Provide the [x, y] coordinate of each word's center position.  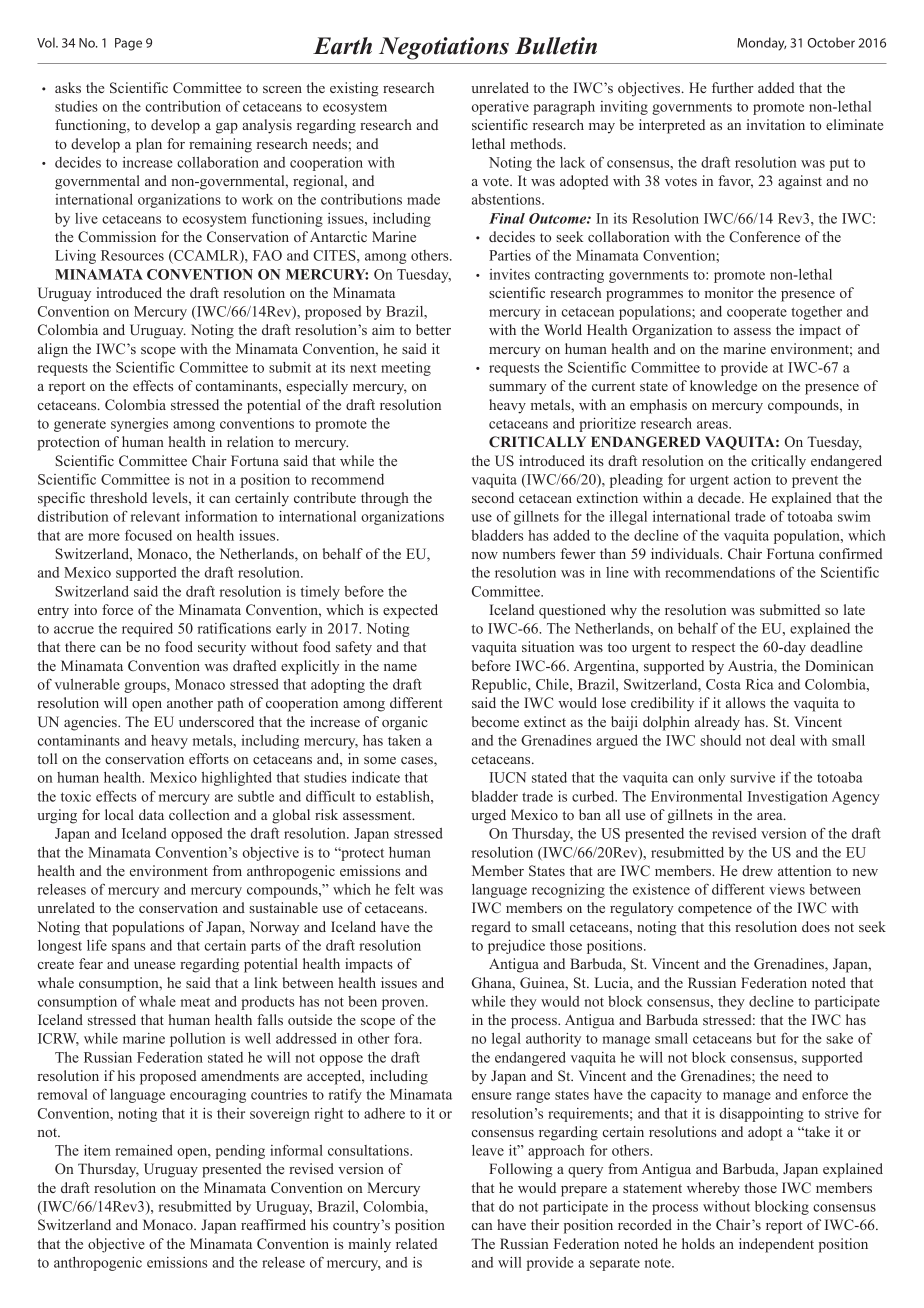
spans [128, 948]
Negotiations [444, 48]
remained [144, 1150]
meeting [406, 369]
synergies [139, 425]
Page [128, 44]
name [400, 667]
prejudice [516, 946]
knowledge [723, 387]
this [720, 926]
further [733, 87]
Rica [760, 684]
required [147, 630]
